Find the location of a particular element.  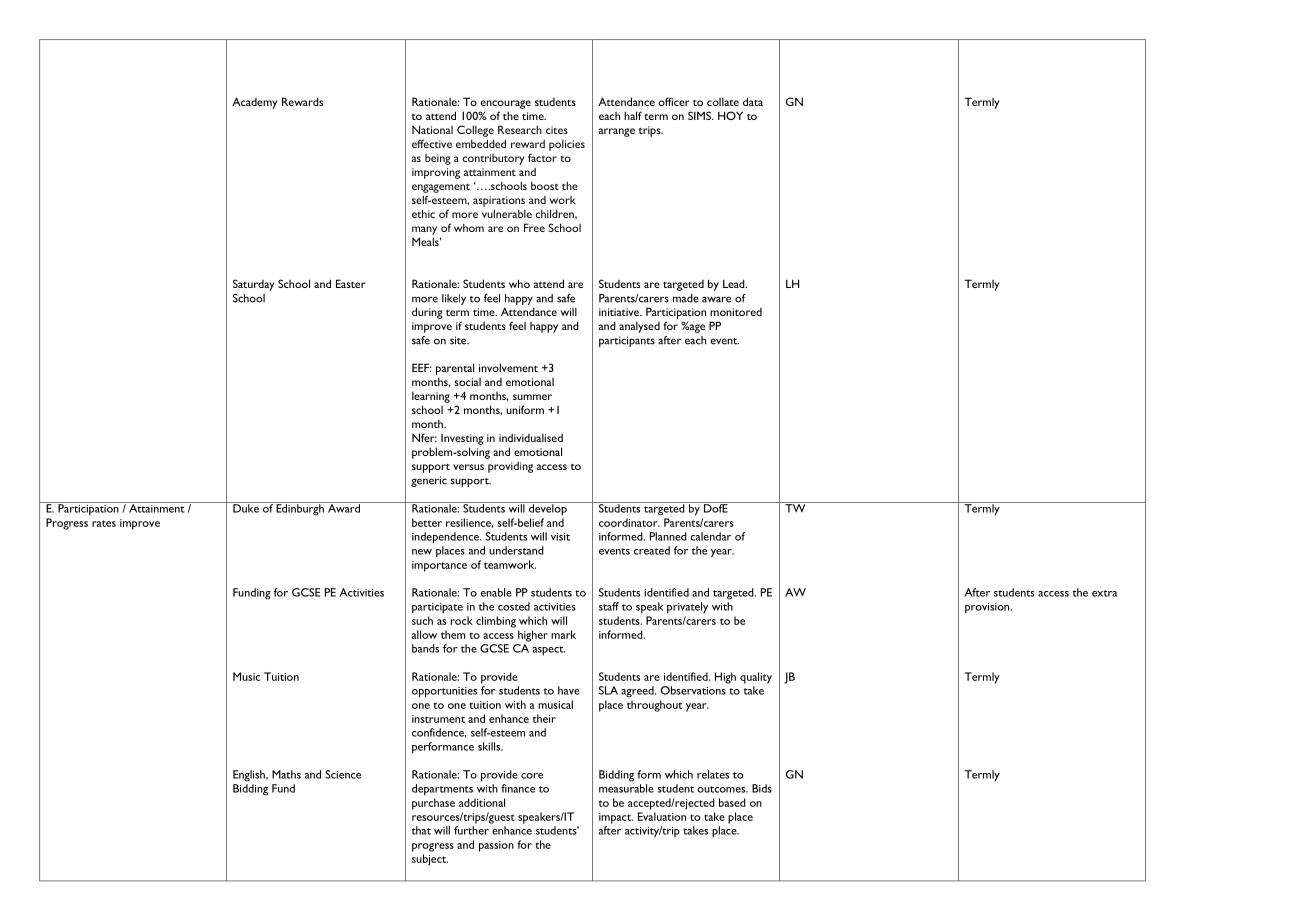

Maths is located at coordinates (286, 774).
